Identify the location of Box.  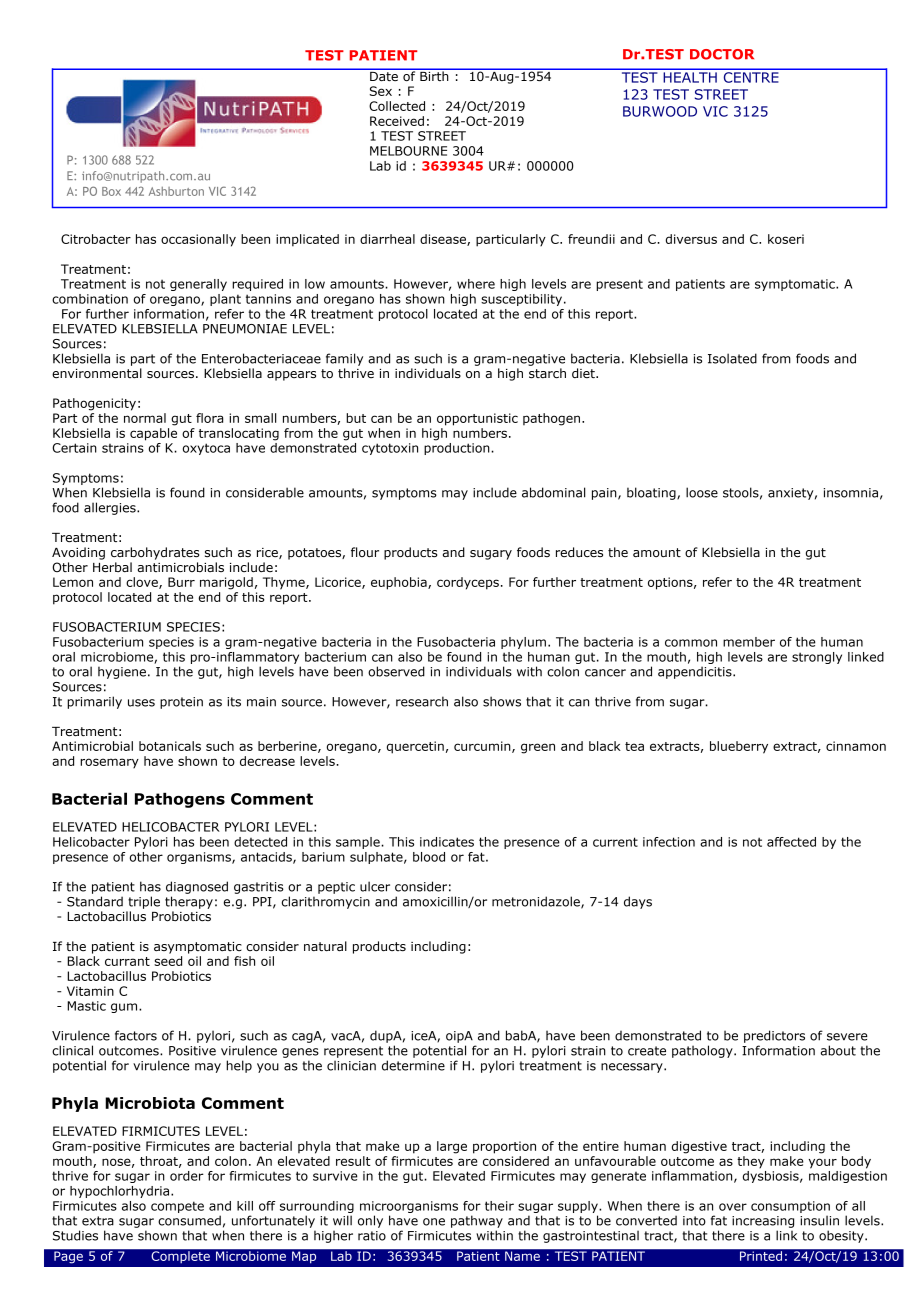
(111, 191).
